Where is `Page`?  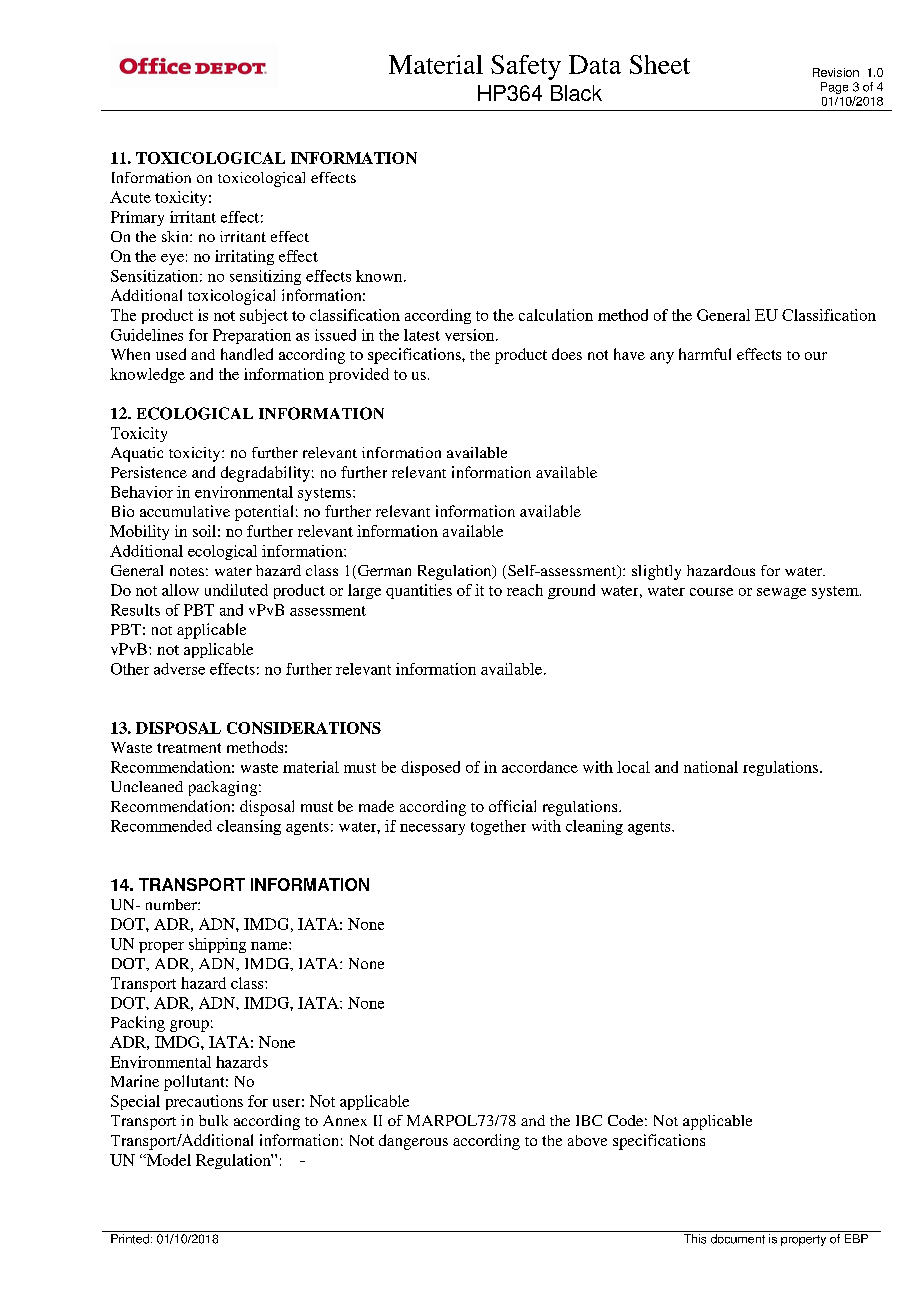
Page is located at coordinates (834, 88).
